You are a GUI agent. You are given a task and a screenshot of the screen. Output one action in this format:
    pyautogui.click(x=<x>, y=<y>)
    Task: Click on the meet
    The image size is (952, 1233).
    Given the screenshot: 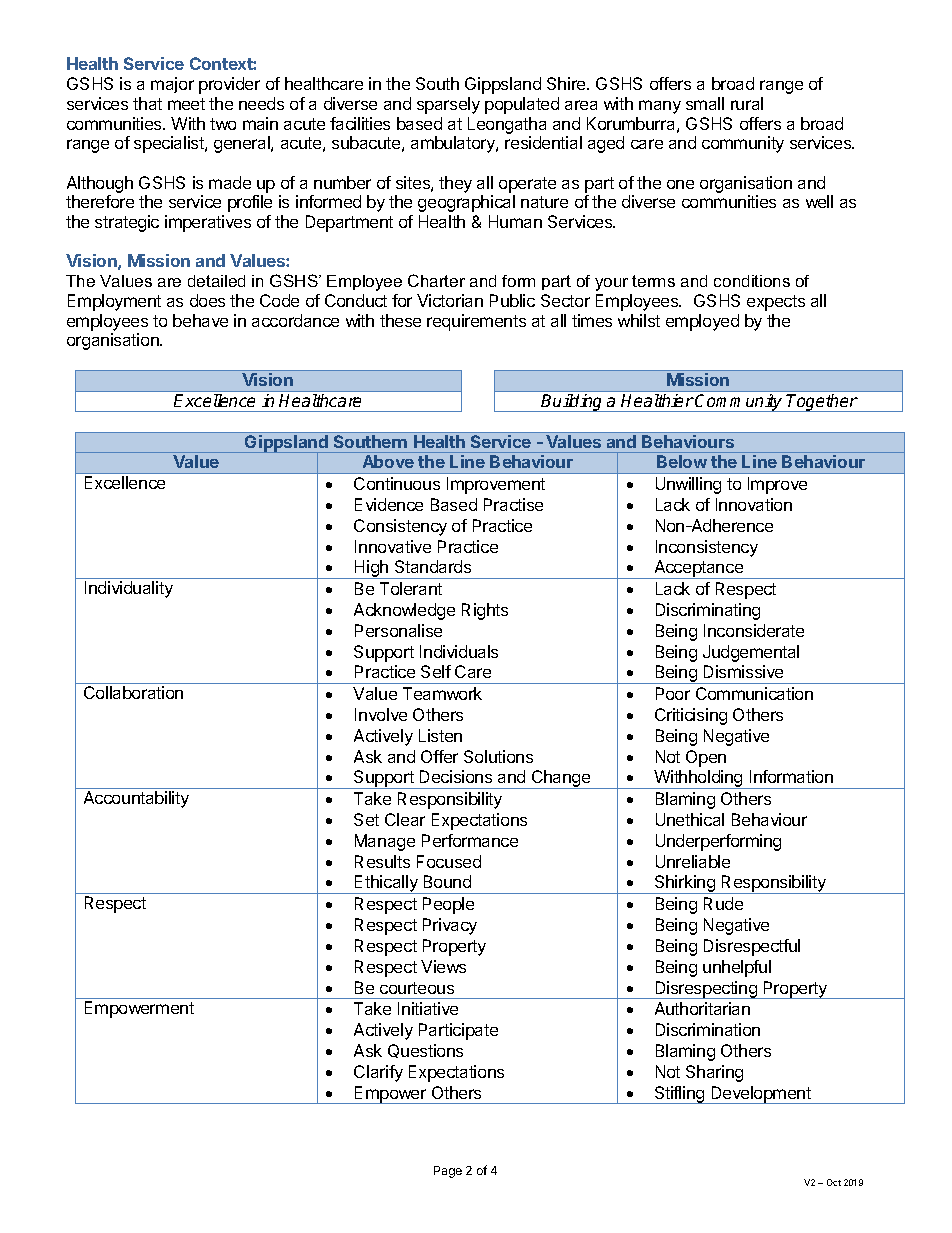 What is the action you would take?
    pyautogui.click(x=186, y=104)
